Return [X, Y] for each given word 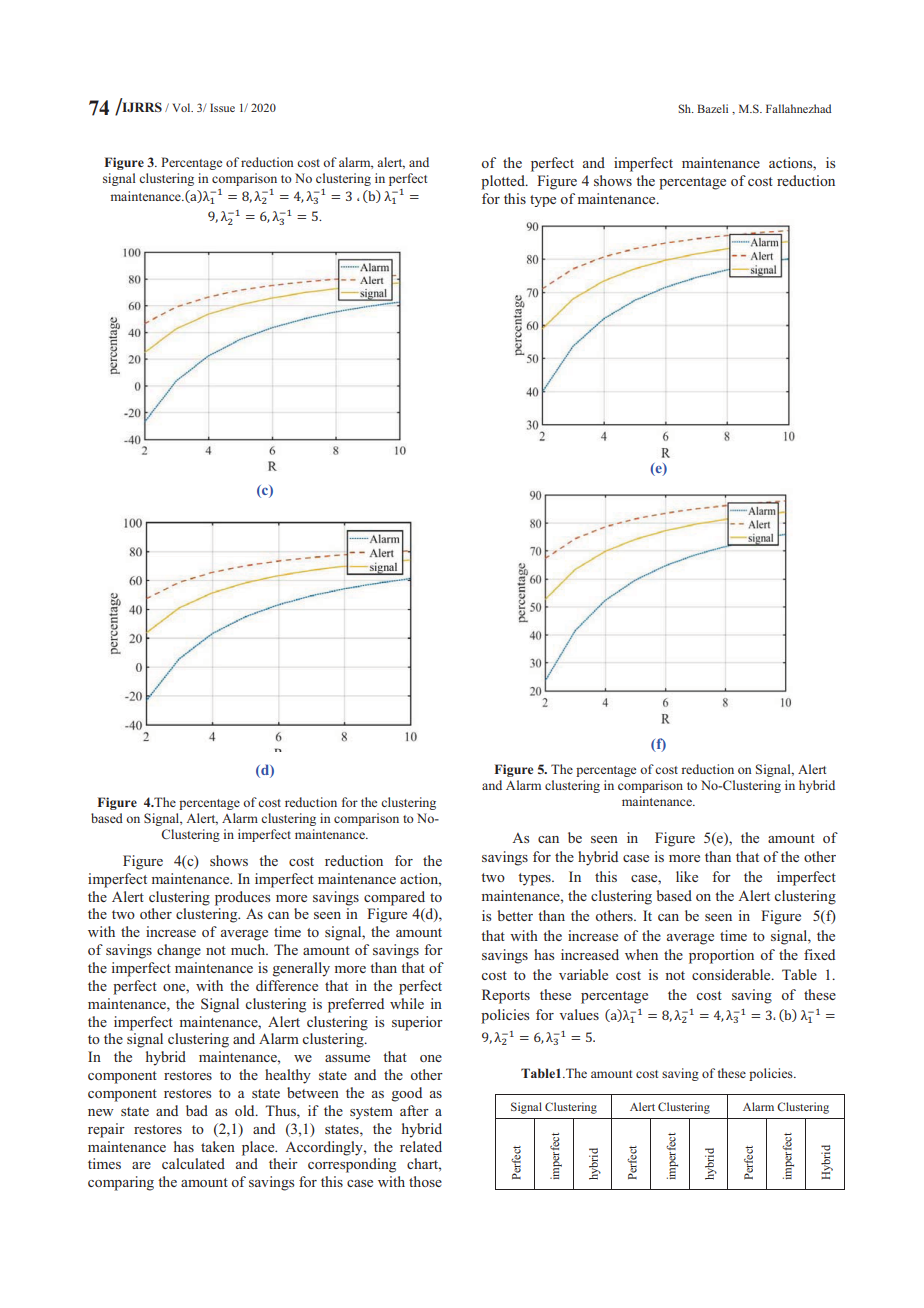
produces [242, 898]
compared [394, 898]
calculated [193, 1163]
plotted [504, 182]
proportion [721, 956]
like [687, 876]
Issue [222, 107]
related [421, 1146]
